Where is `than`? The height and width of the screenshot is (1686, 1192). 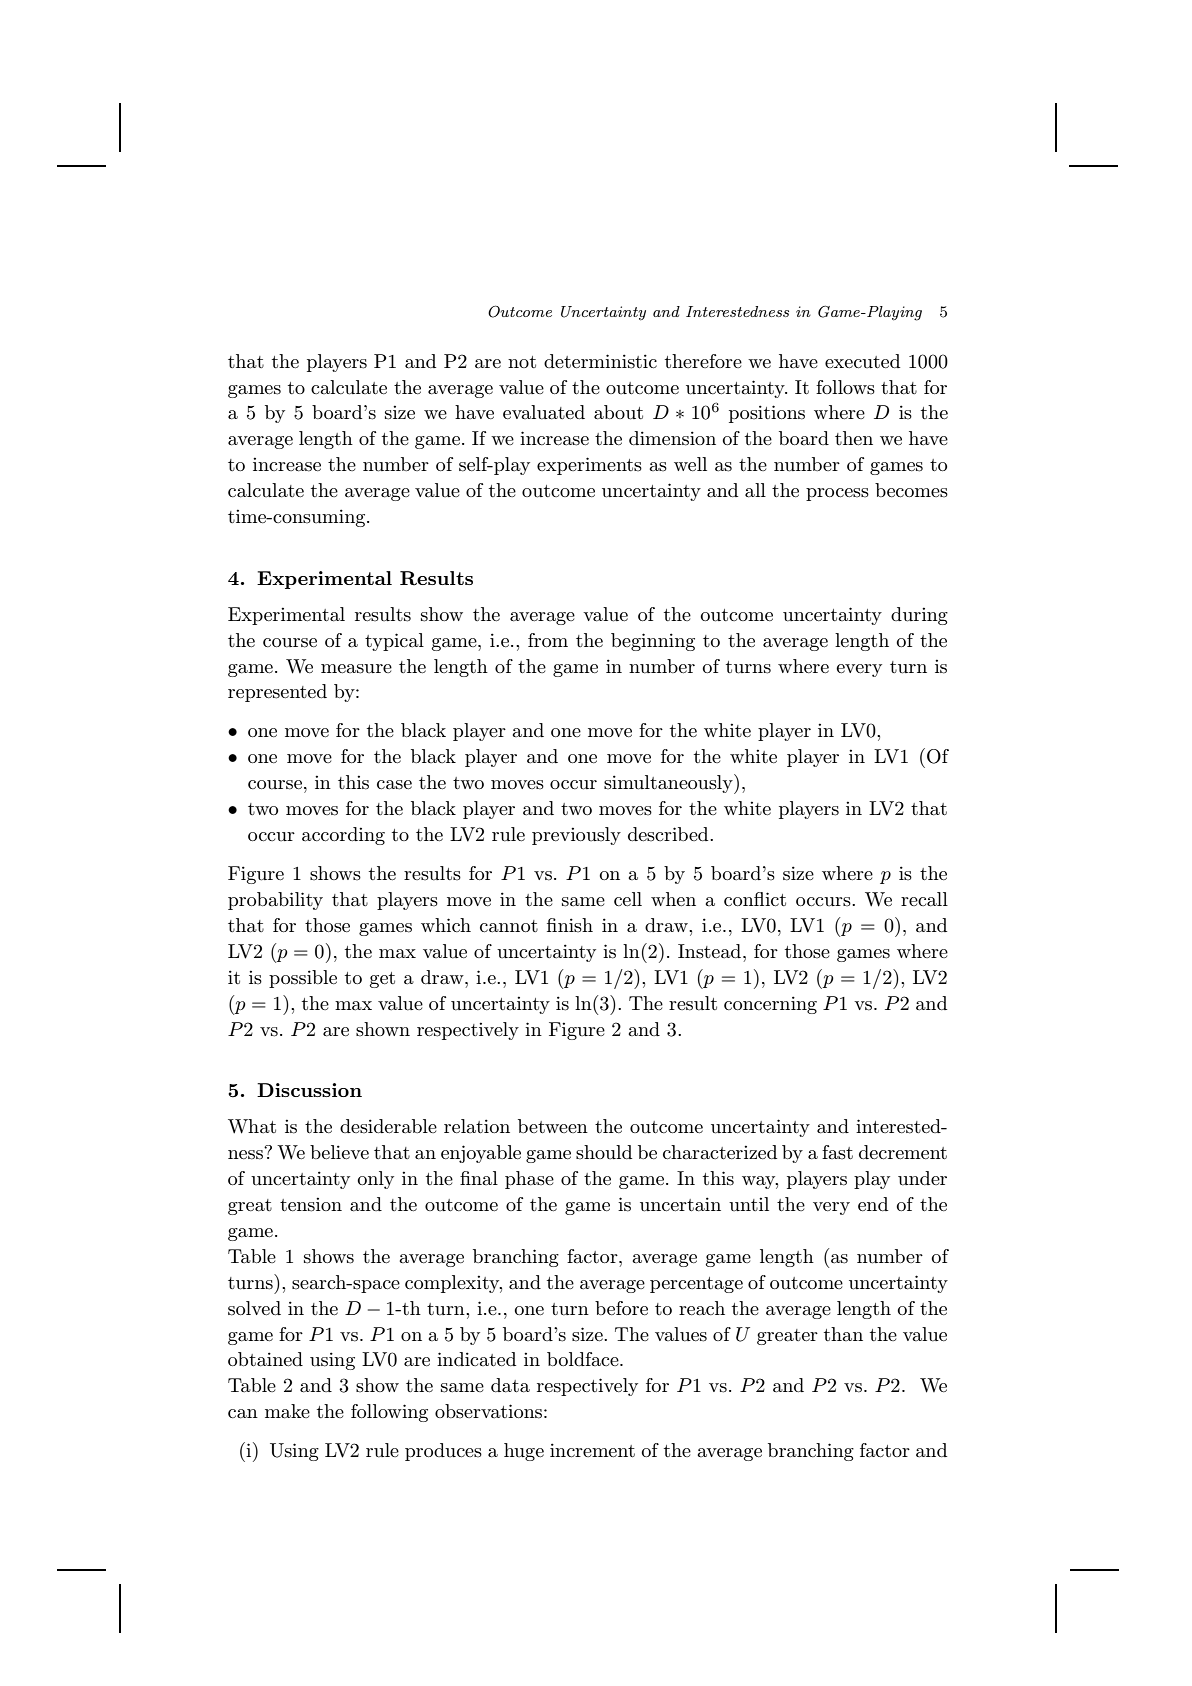 than is located at coordinates (843, 1334).
